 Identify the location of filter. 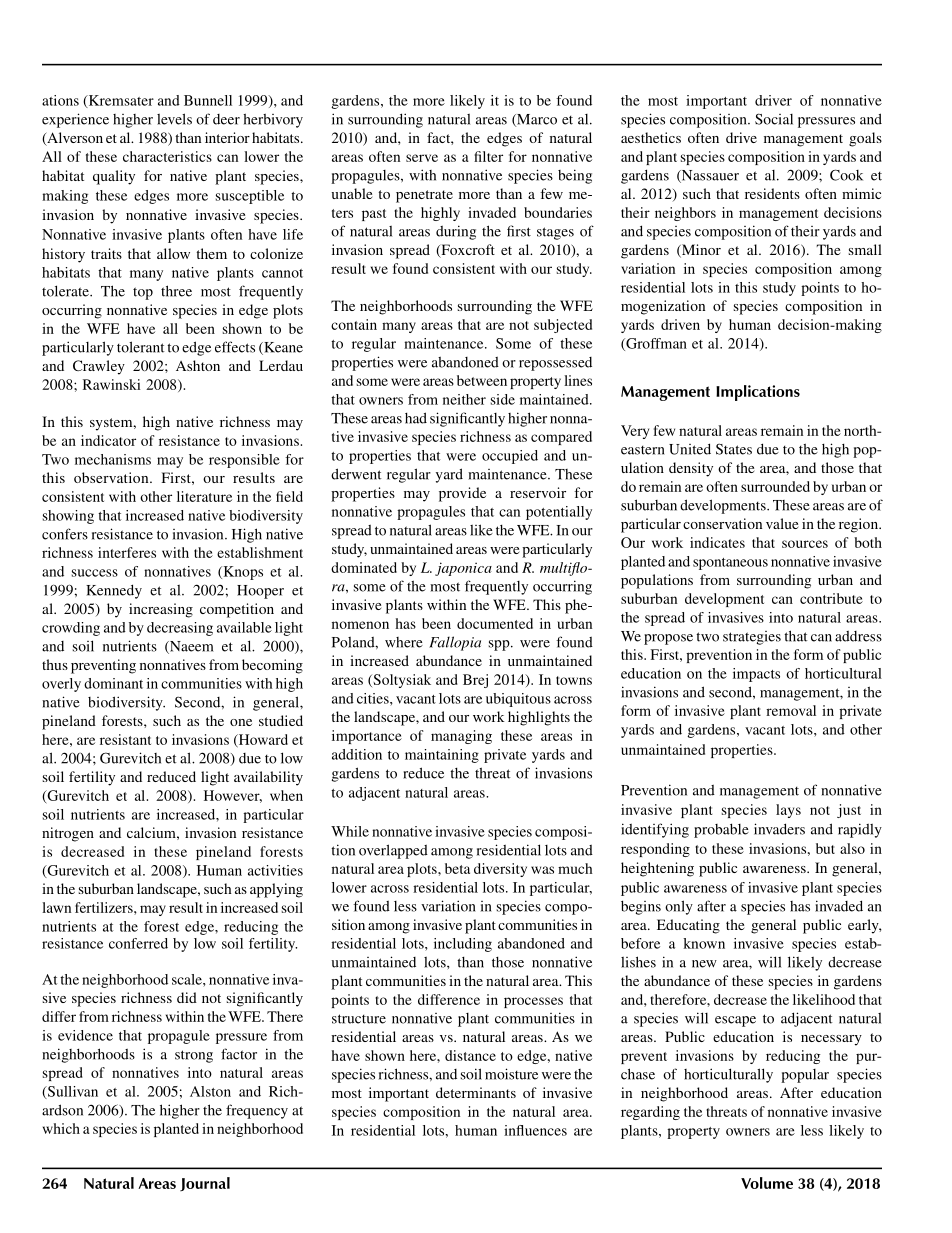
(488, 156).
